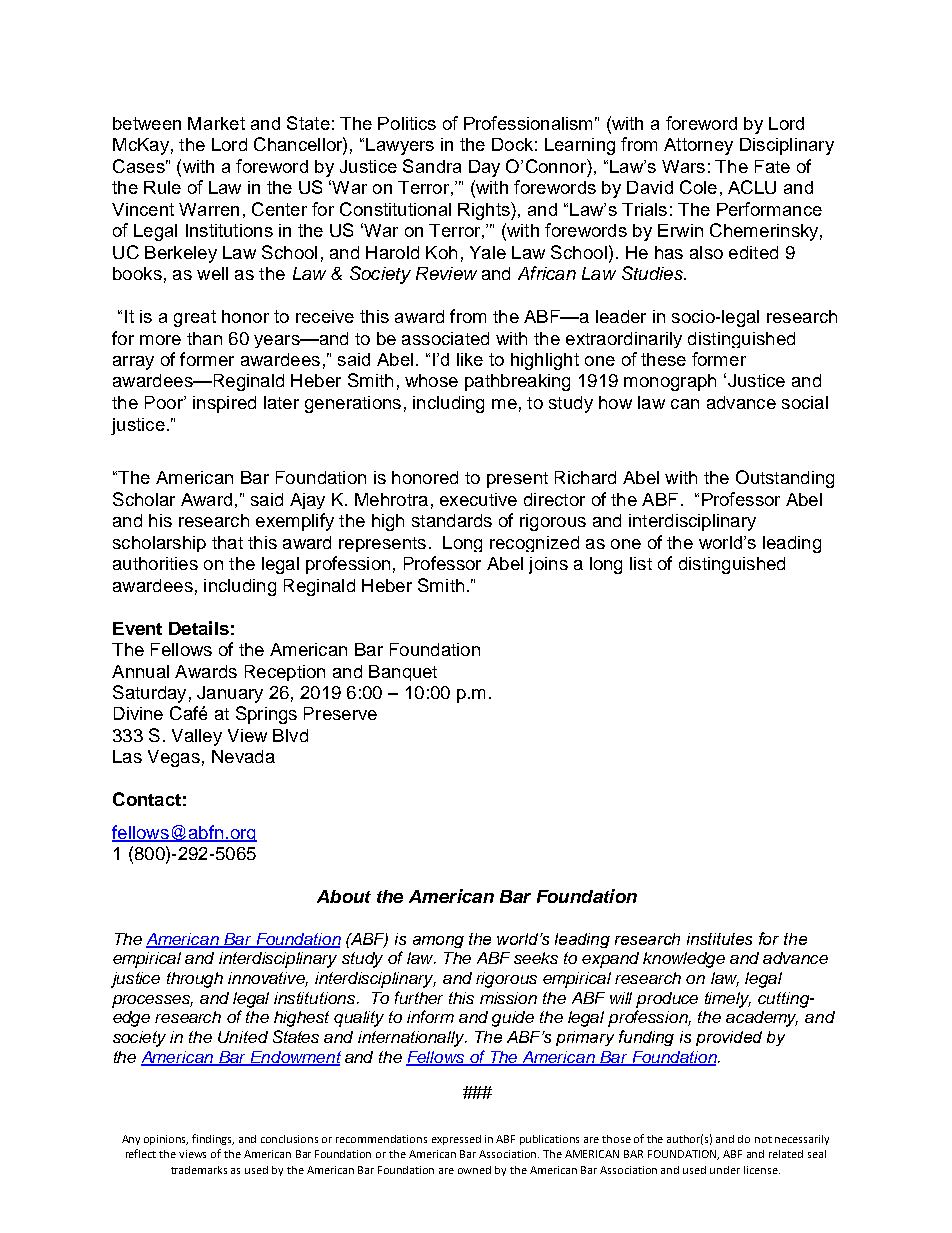  Describe the element at coordinates (199, 628) in the page. I see `Details` at that location.
